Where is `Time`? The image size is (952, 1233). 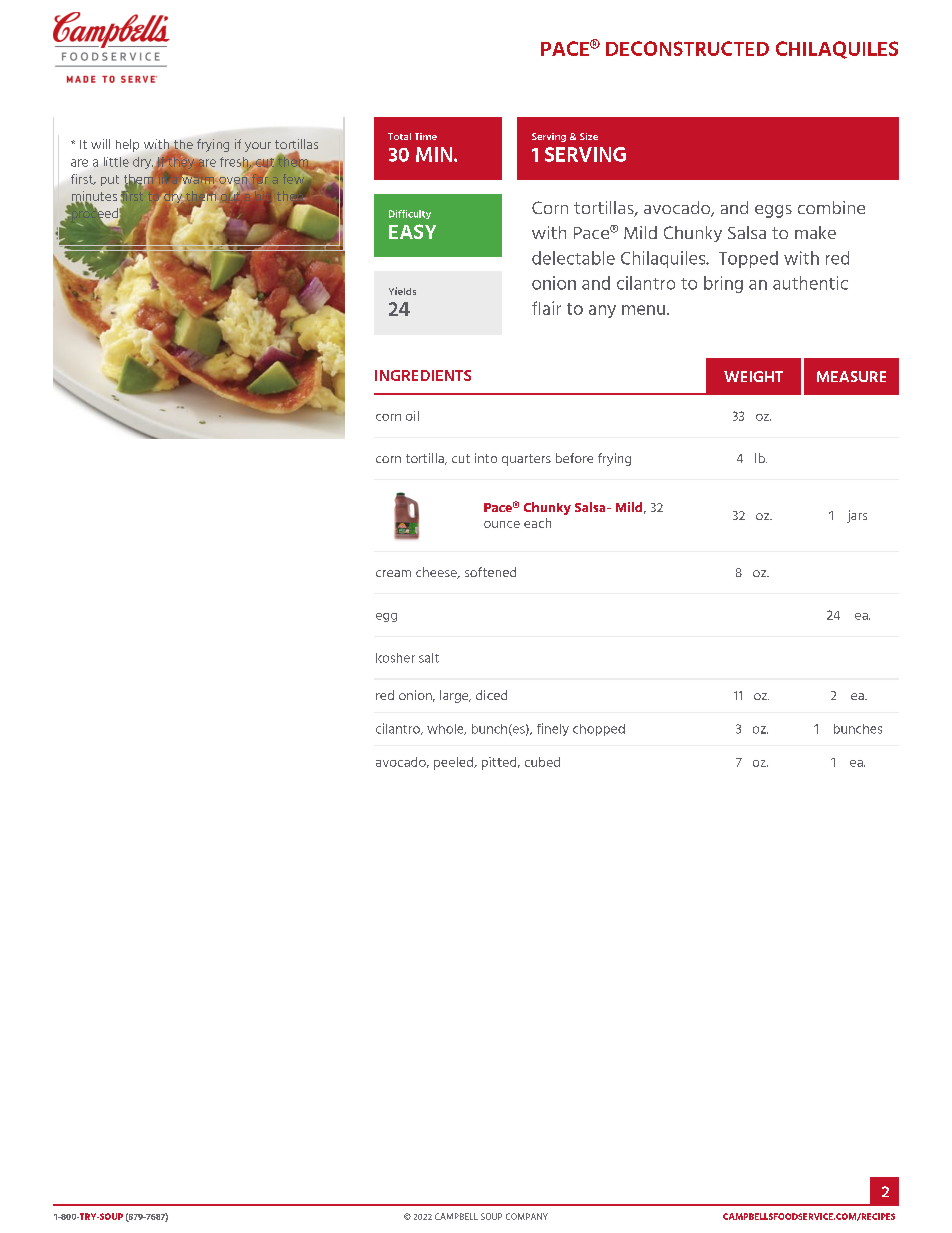
Time is located at coordinates (426, 136).
